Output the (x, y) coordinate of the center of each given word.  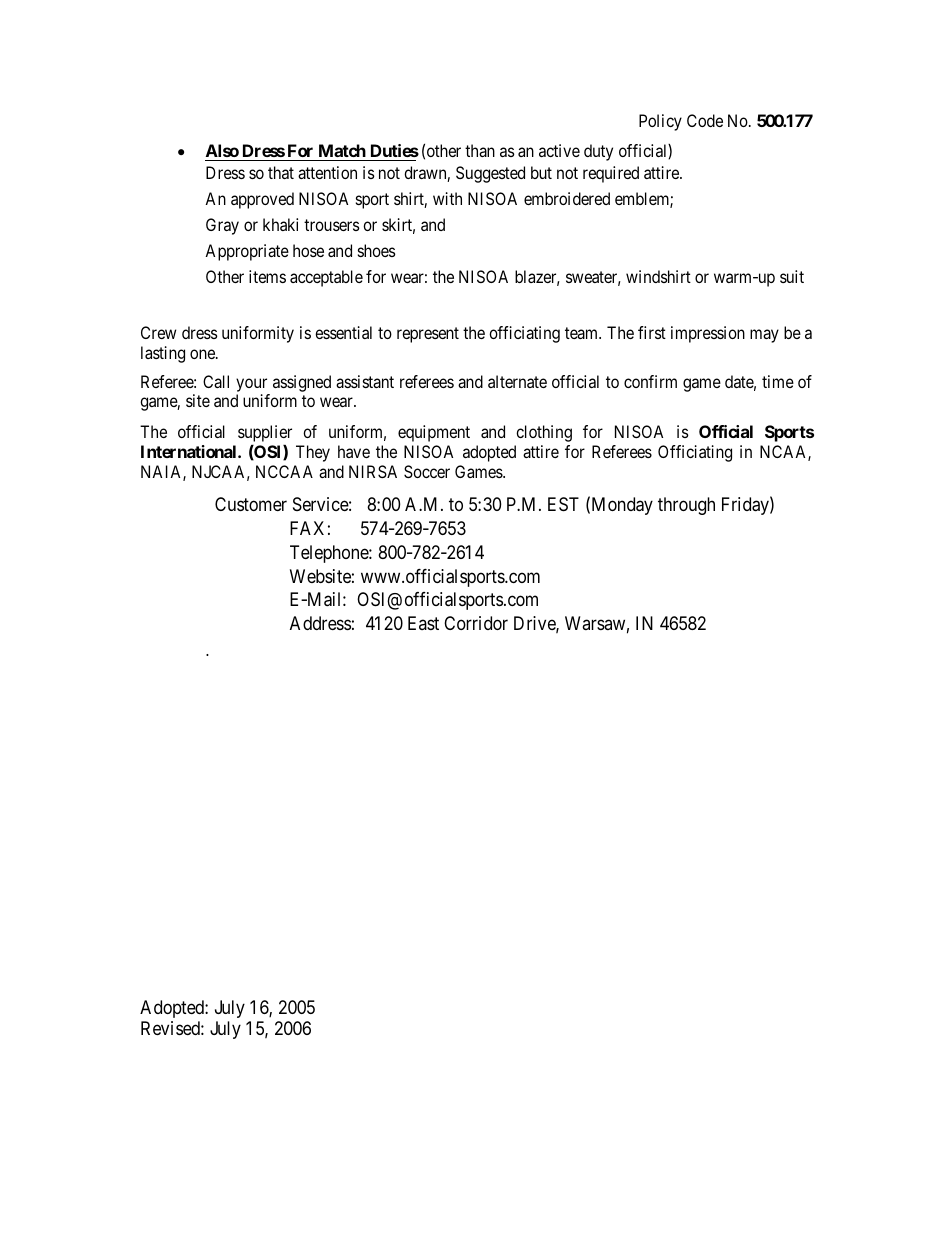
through (686, 506)
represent (428, 335)
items (267, 276)
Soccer (427, 471)
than (480, 150)
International (190, 451)
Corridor (476, 623)
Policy (660, 122)
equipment (434, 433)
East (423, 623)
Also (222, 150)
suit (792, 276)
